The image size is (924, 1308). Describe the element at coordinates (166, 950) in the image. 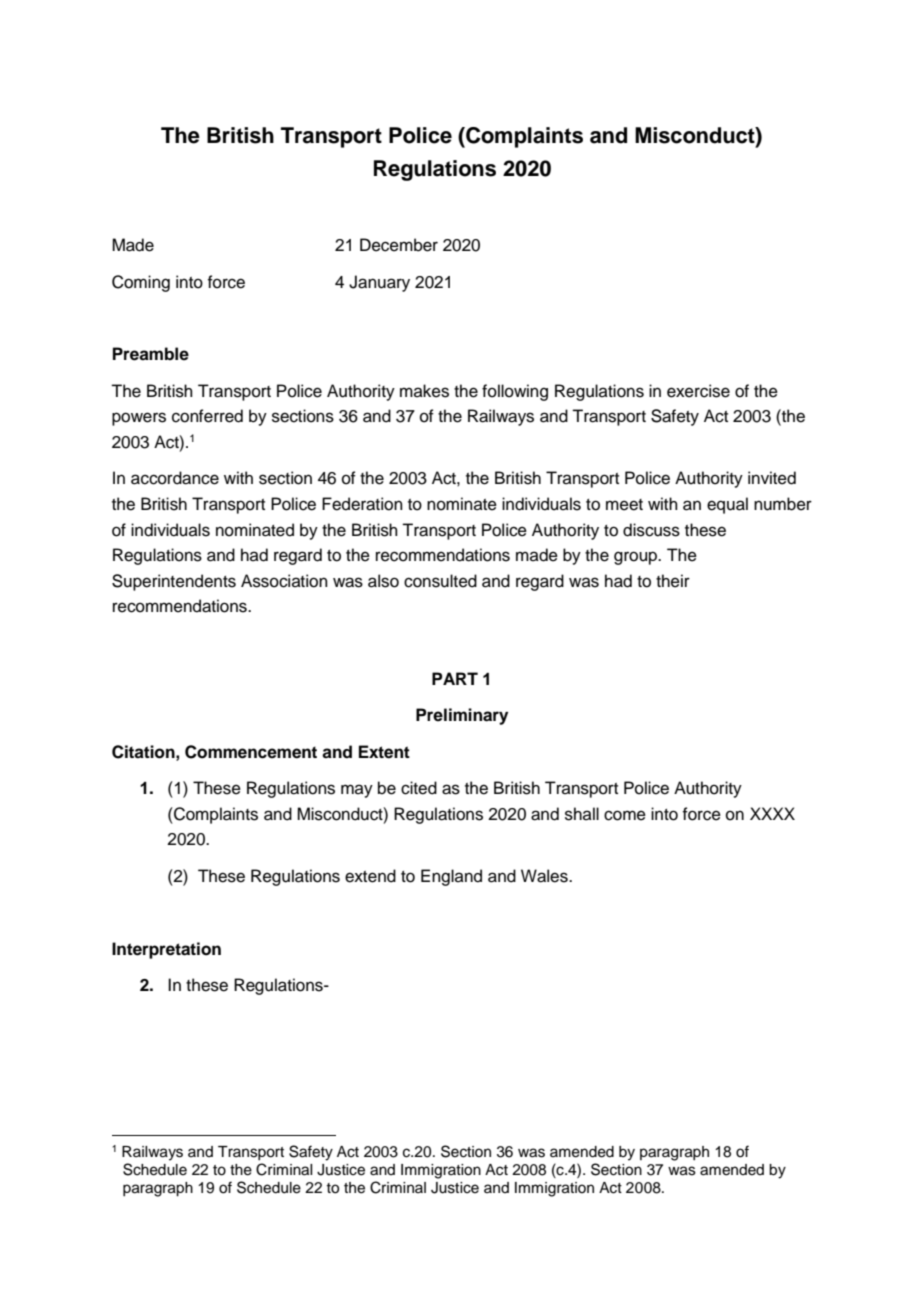

I see `Interpretation` at that location.
